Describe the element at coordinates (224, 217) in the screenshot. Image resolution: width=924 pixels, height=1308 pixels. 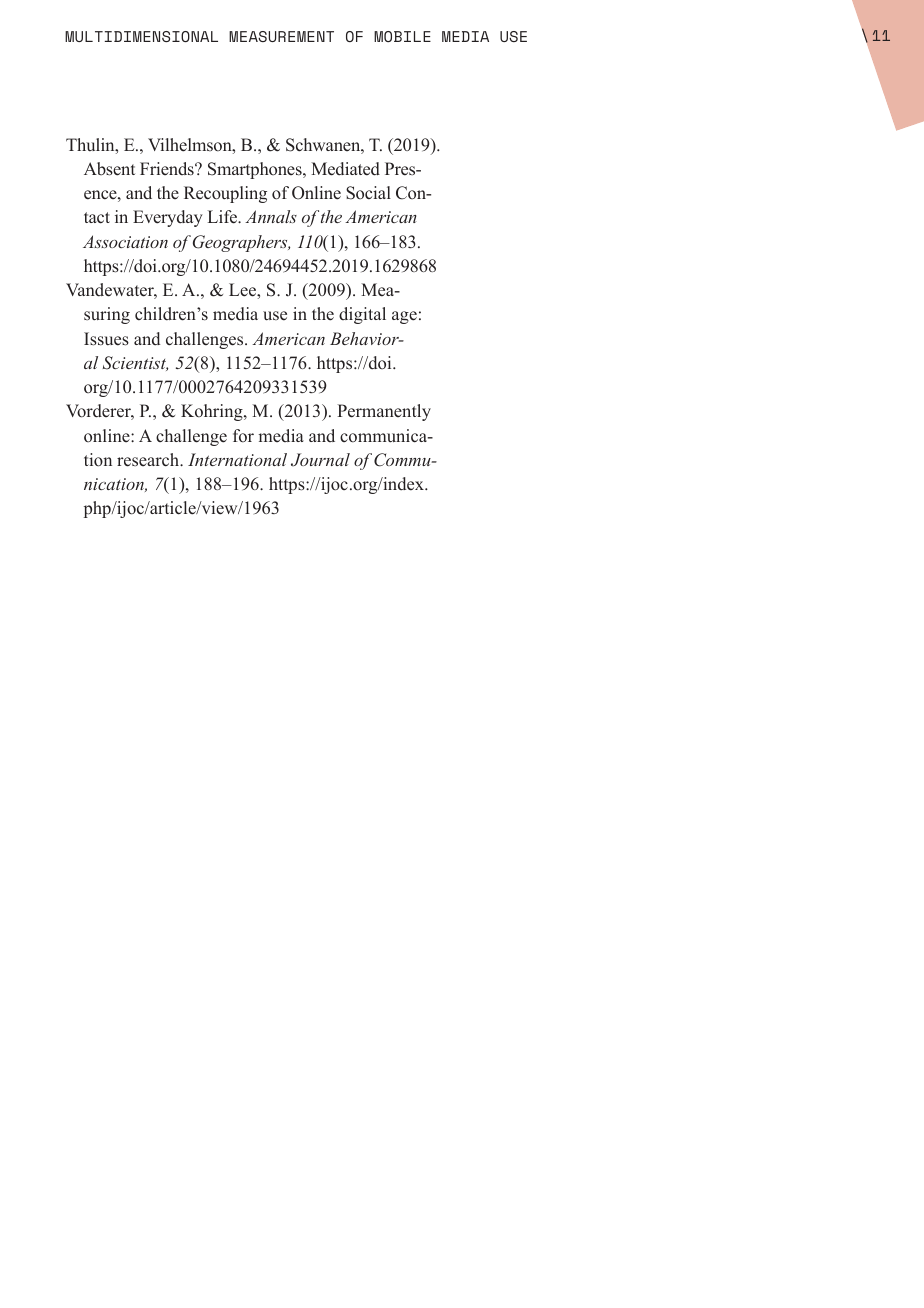
I see `Life` at that location.
